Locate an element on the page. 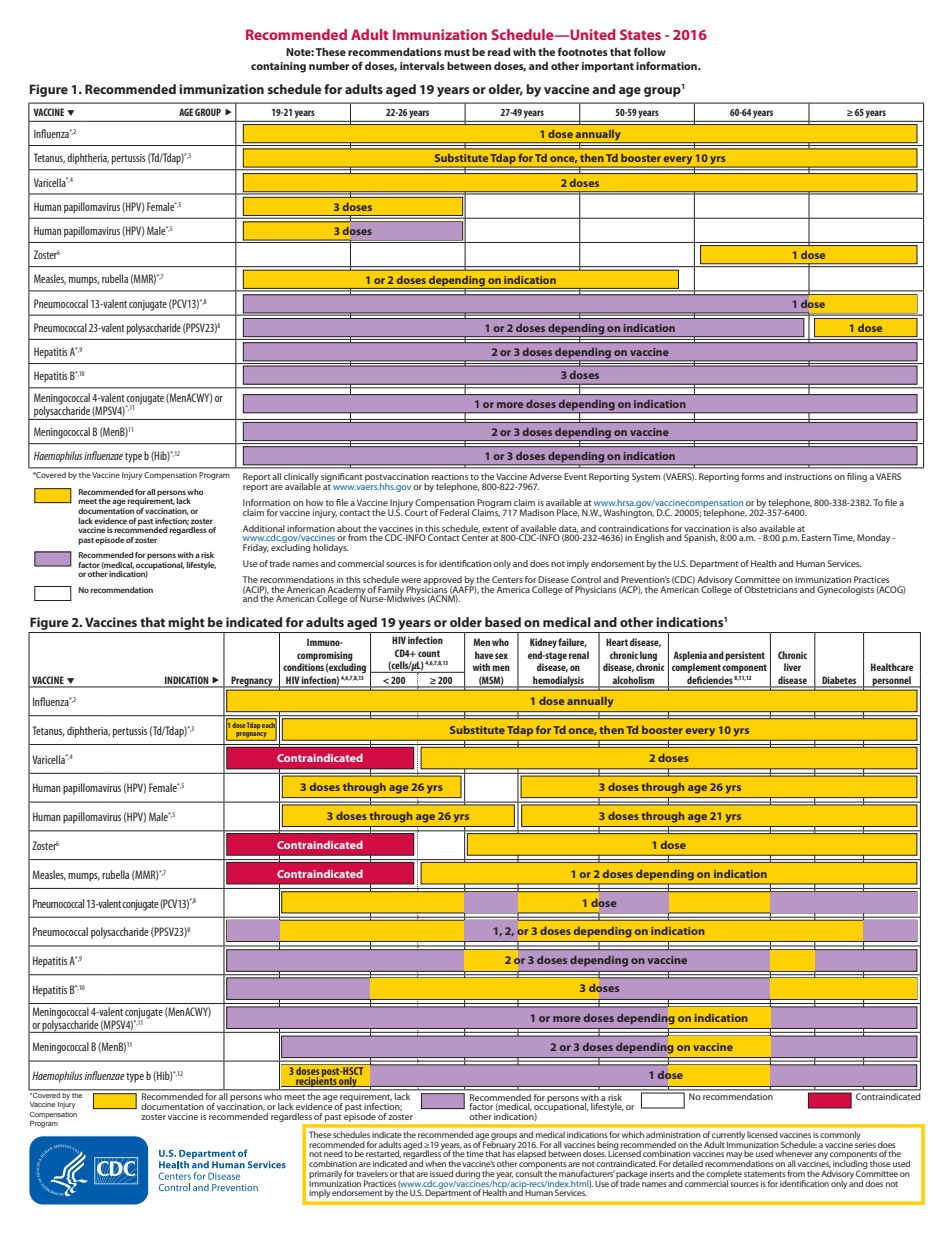 The height and width of the page is (1233, 952). read is located at coordinates (499, 51).
